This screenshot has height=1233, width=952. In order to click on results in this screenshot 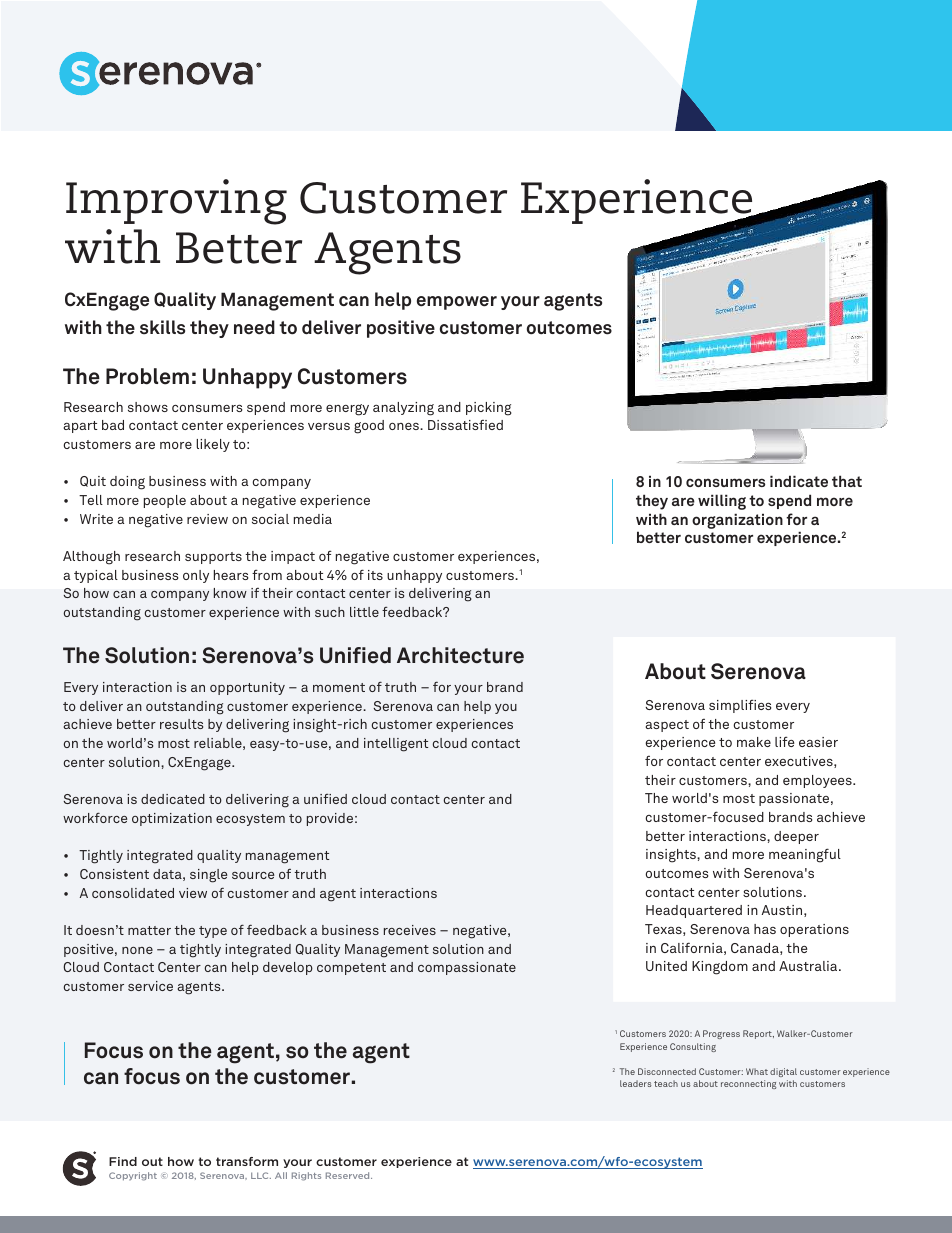, I will do `click(181, 724)`.
